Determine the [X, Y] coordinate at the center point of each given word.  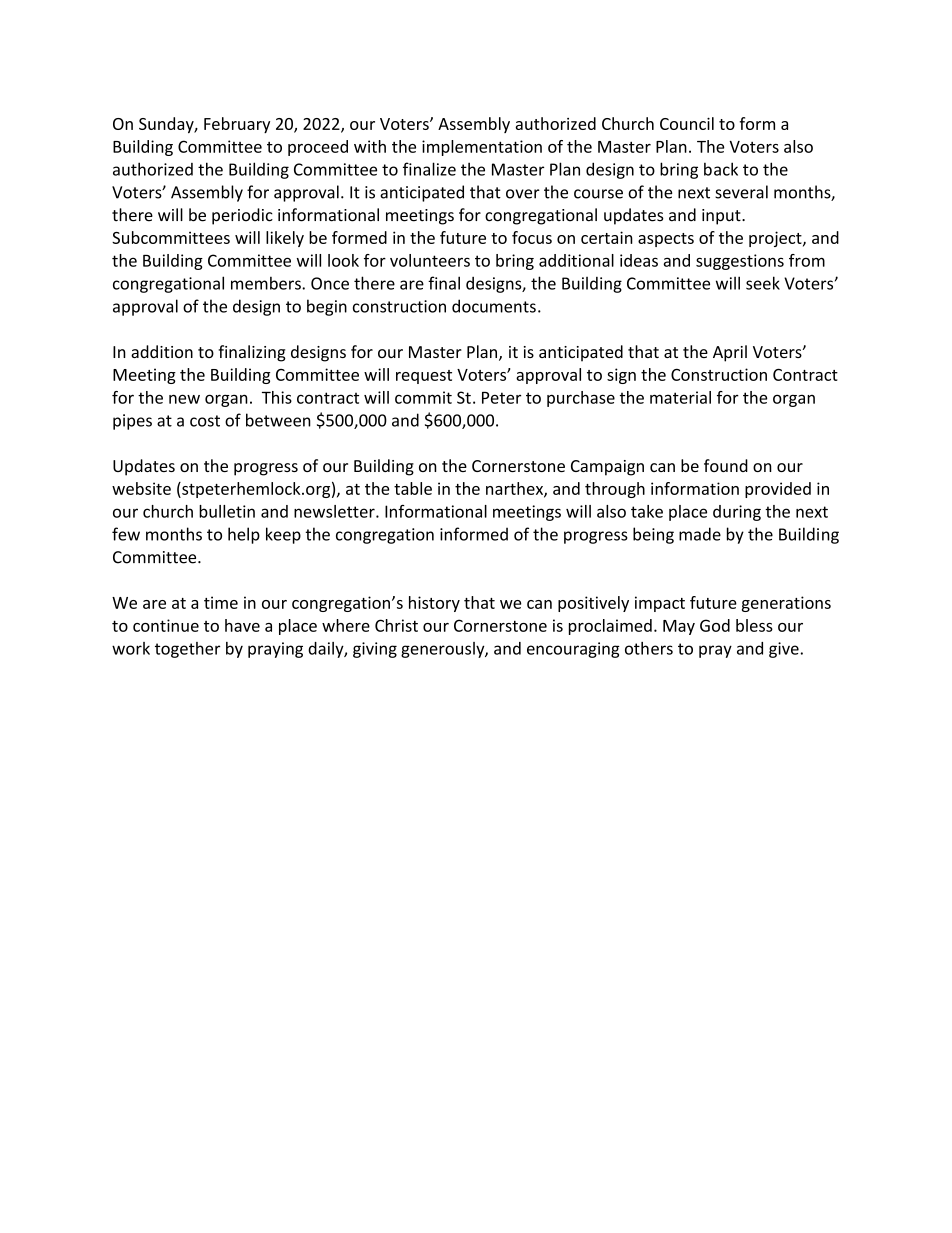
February [237, 125]
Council [687, 123]
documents [494, 306]
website [141, 488]
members [267, 283]
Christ [396, 625]
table [413, 488]
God [715, 625]
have [242, 625]
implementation [482, 148]
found [726, 465]
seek [763, 283]
